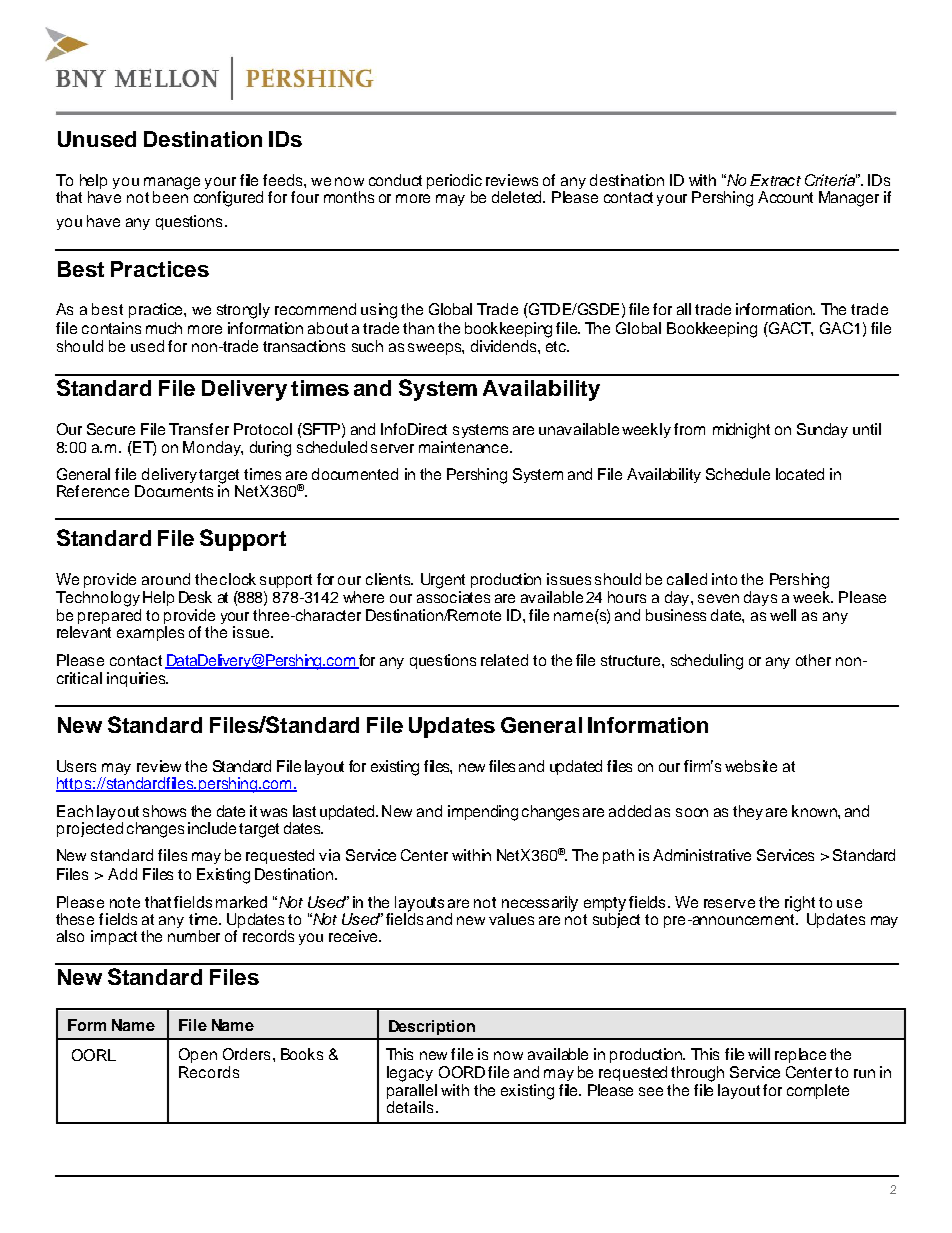 This screenshot has height=1233, width=952. I want to click on midnight, so click(741, 431).
